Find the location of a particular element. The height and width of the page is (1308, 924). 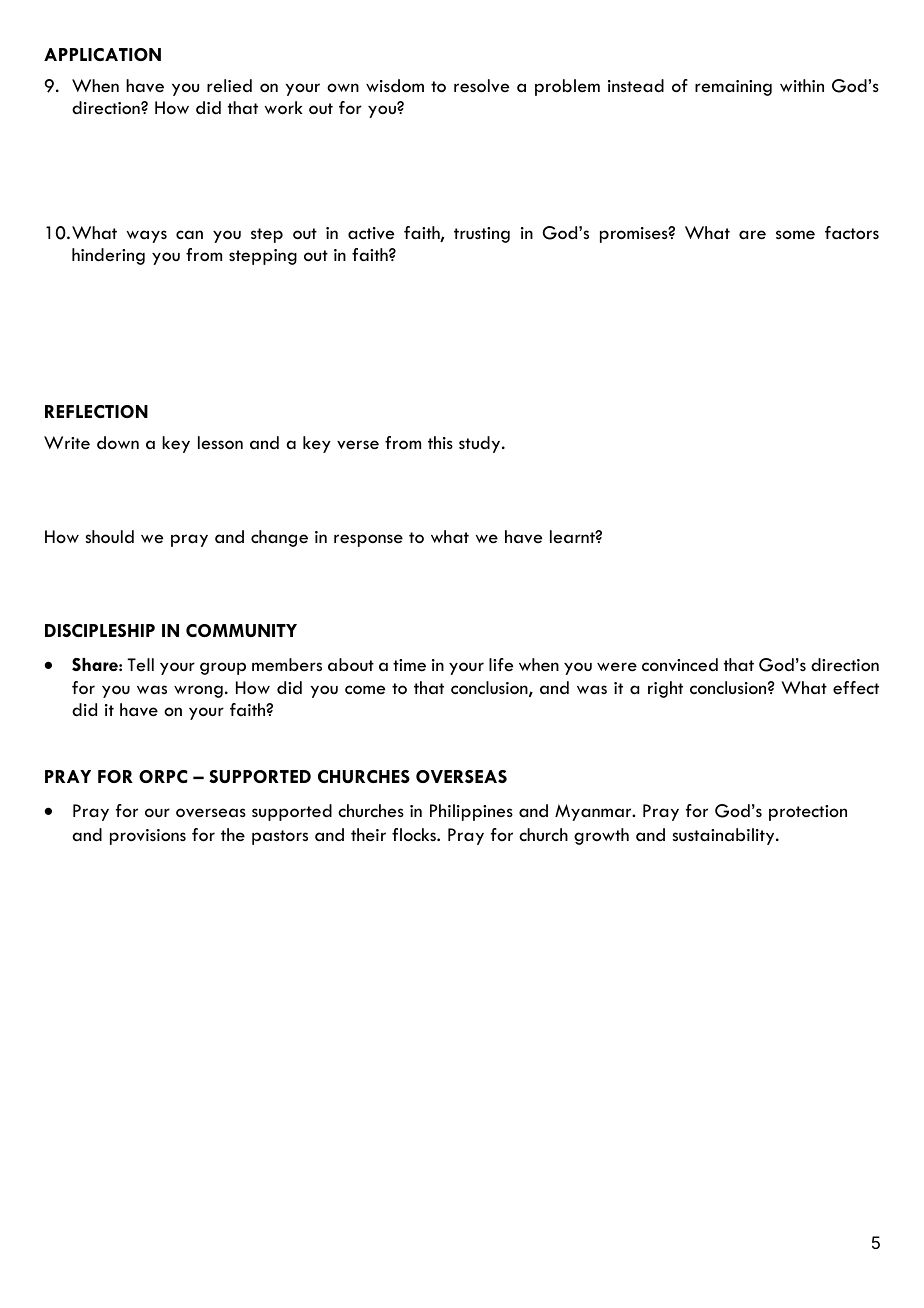

remaining is located at coordinates (733, 88).
